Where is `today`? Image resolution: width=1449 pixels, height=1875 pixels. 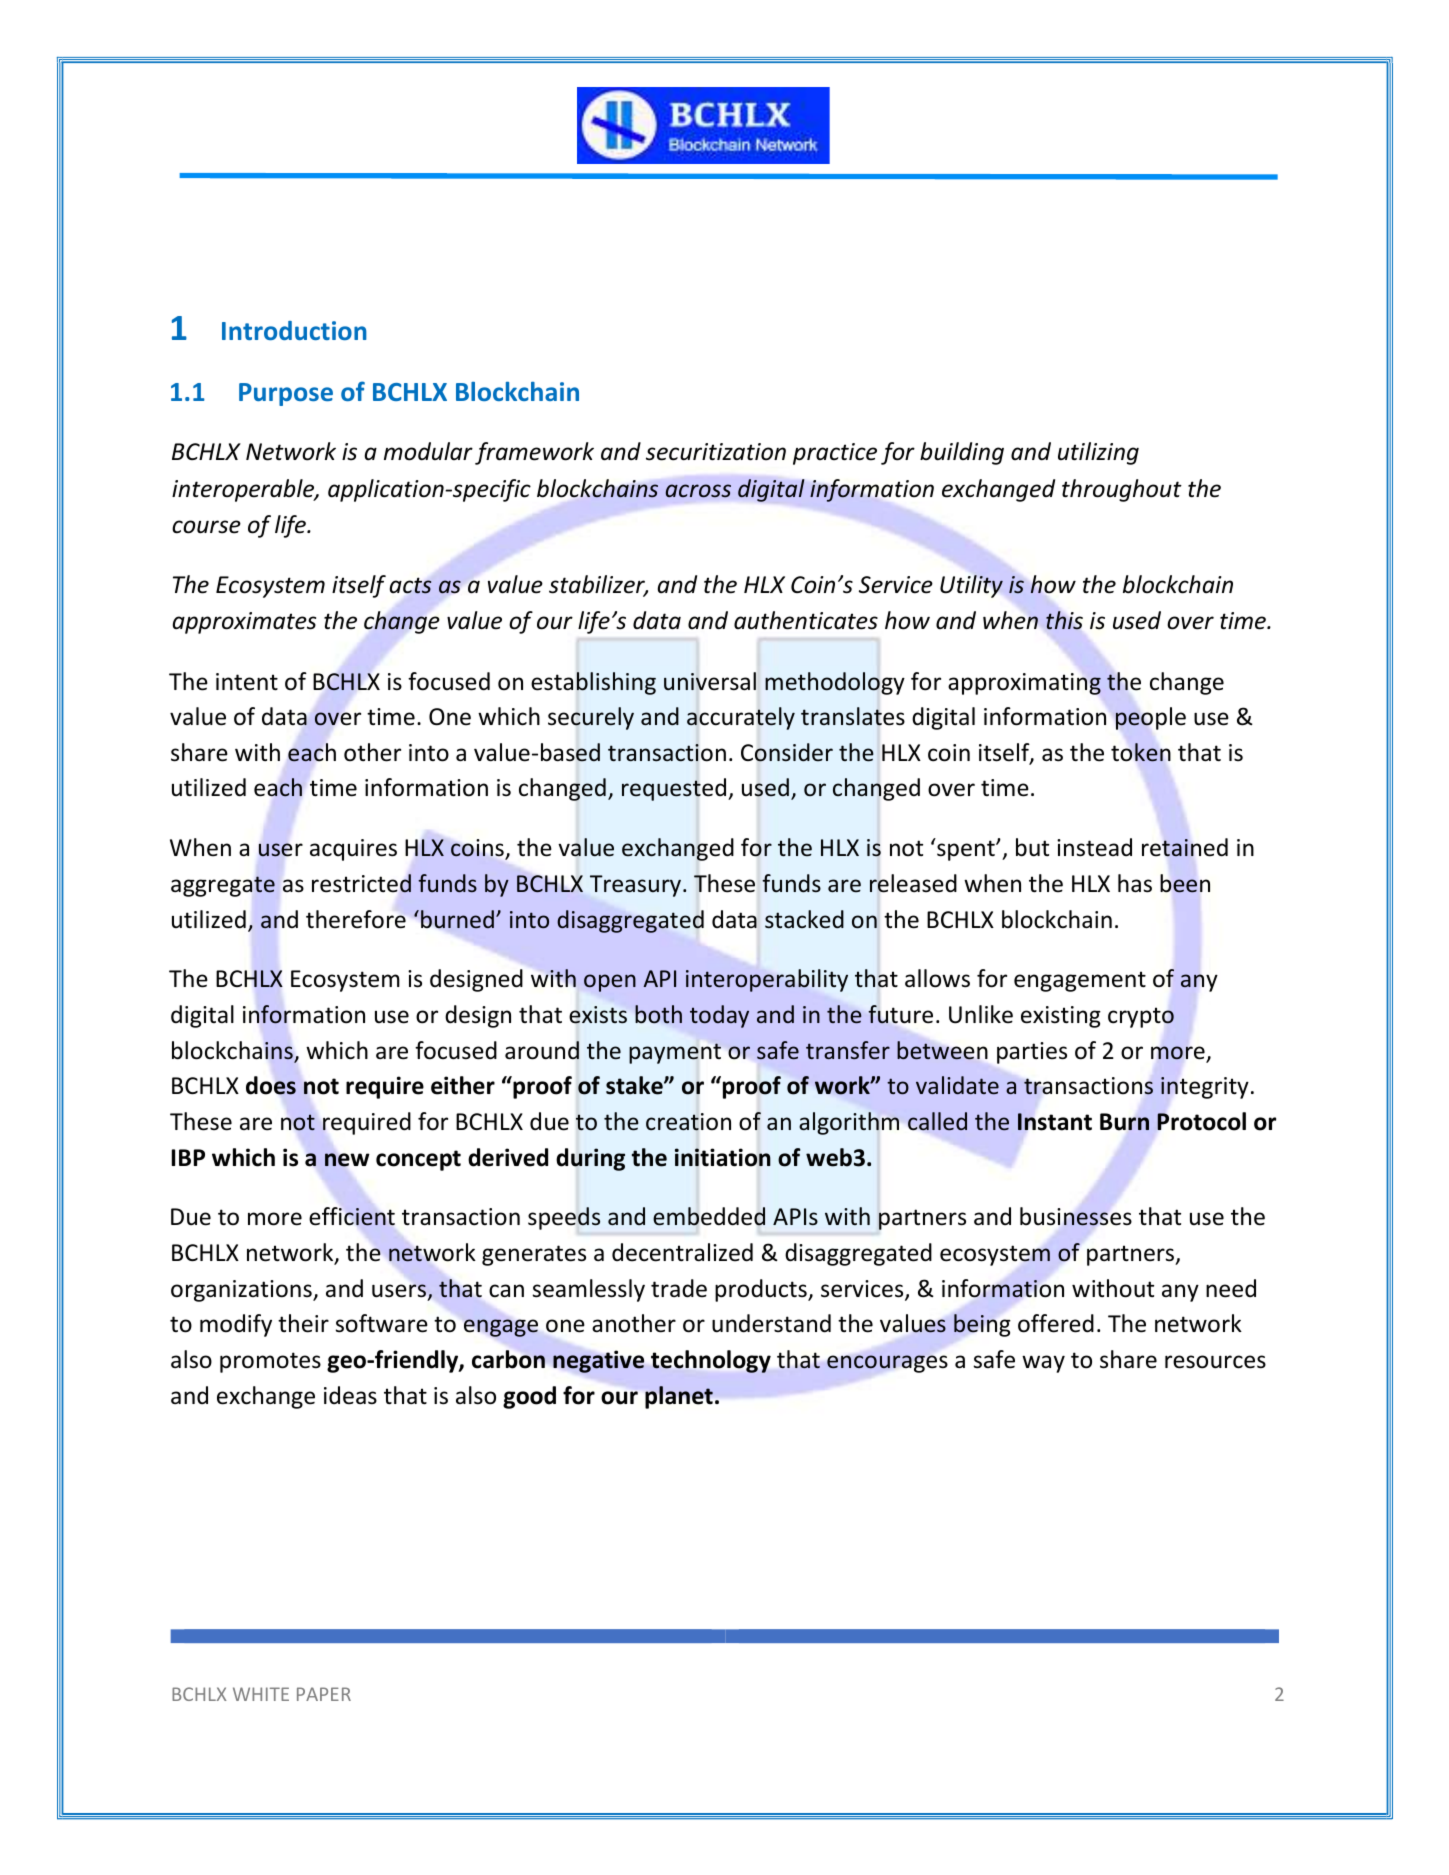
today is located at coordinates (719, 1016).
